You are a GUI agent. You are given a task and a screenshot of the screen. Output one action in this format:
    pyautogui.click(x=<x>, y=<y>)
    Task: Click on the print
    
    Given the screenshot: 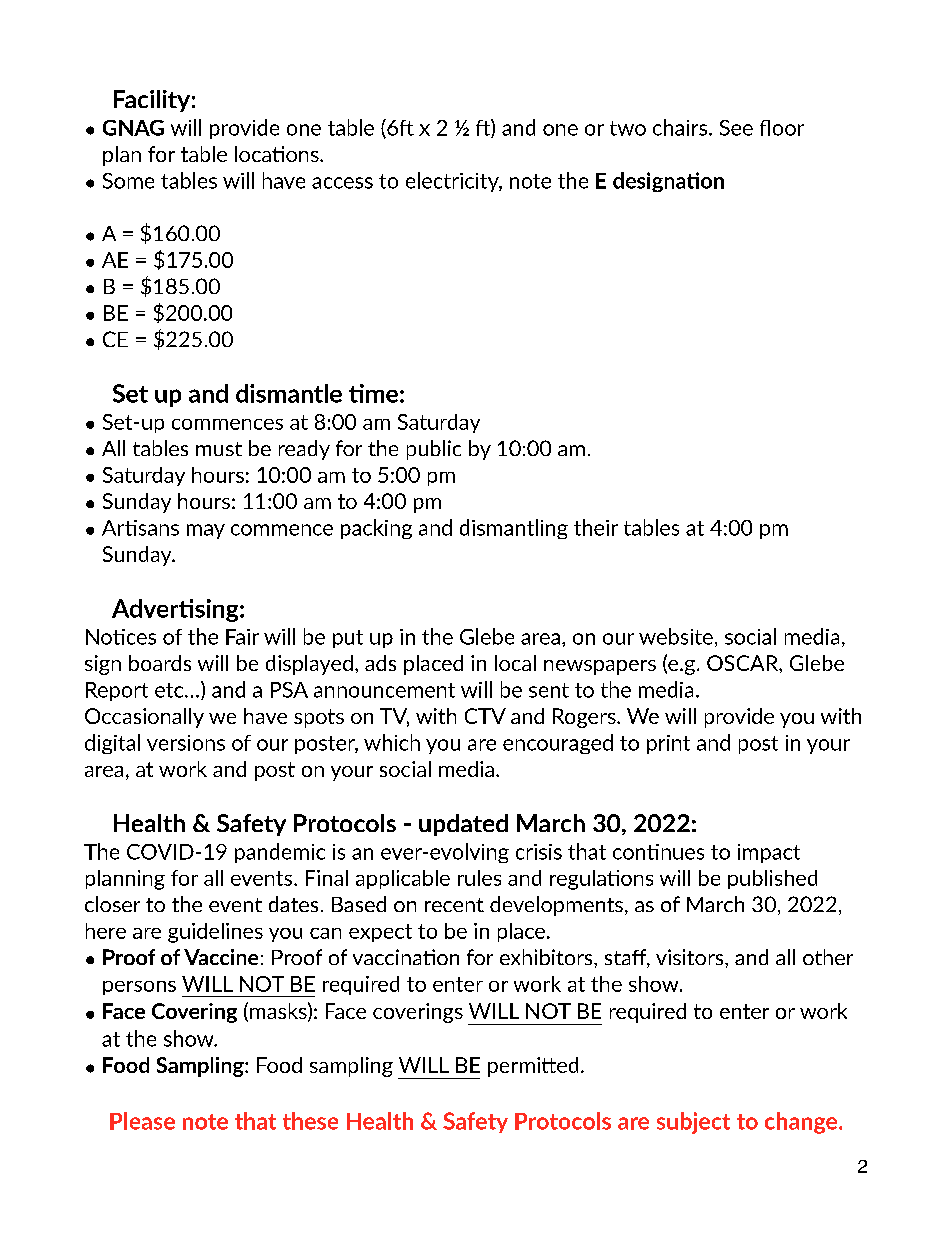 What is the action you would take?
    pyautogui.click(x=668, y=744)
